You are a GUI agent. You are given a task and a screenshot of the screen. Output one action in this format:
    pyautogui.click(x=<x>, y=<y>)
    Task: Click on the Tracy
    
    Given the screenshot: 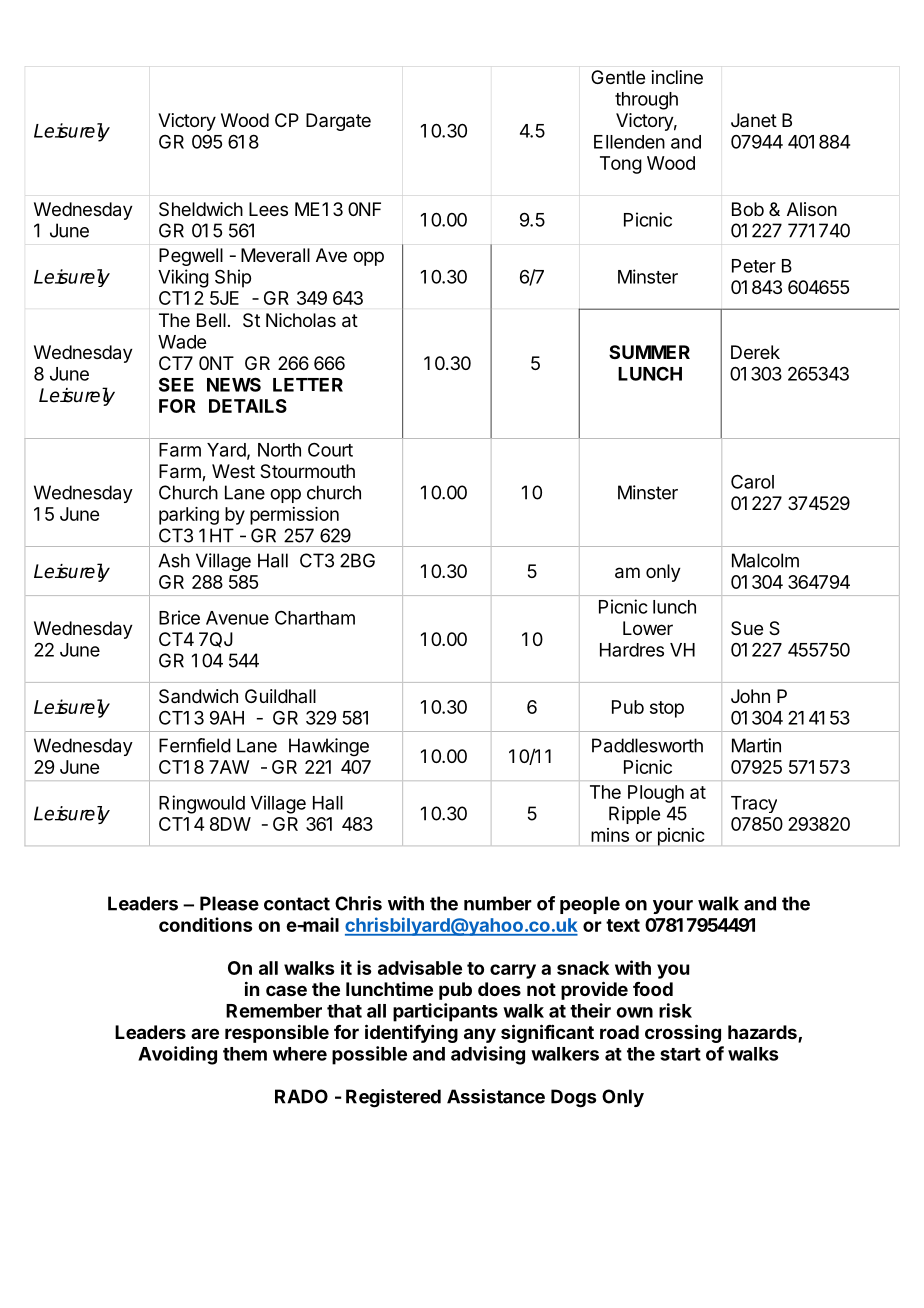 What is the action you would take?
    pyautogui.click(x=754, y=804)
